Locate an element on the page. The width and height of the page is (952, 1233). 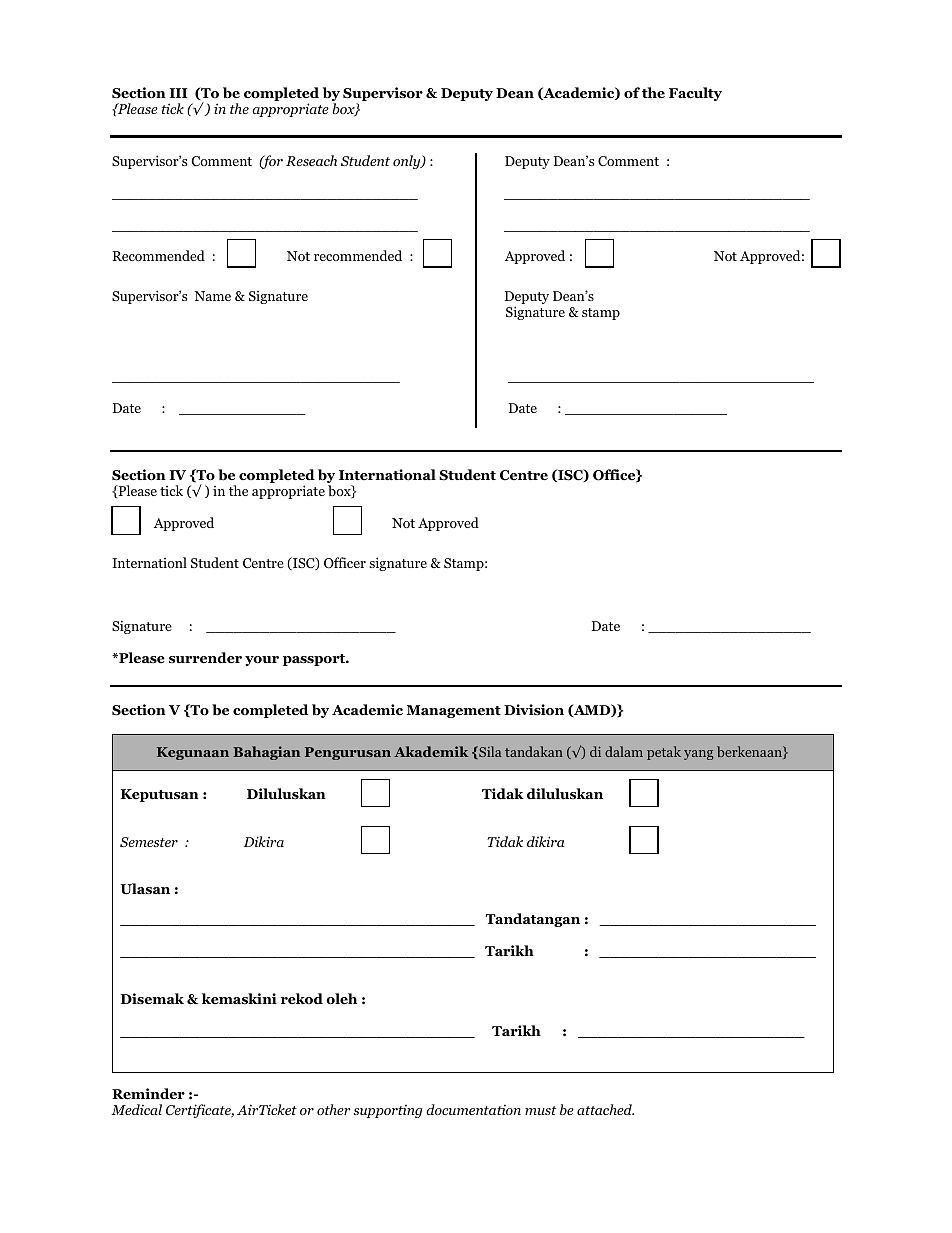
supporting is located at coordinates (388, 1111).
